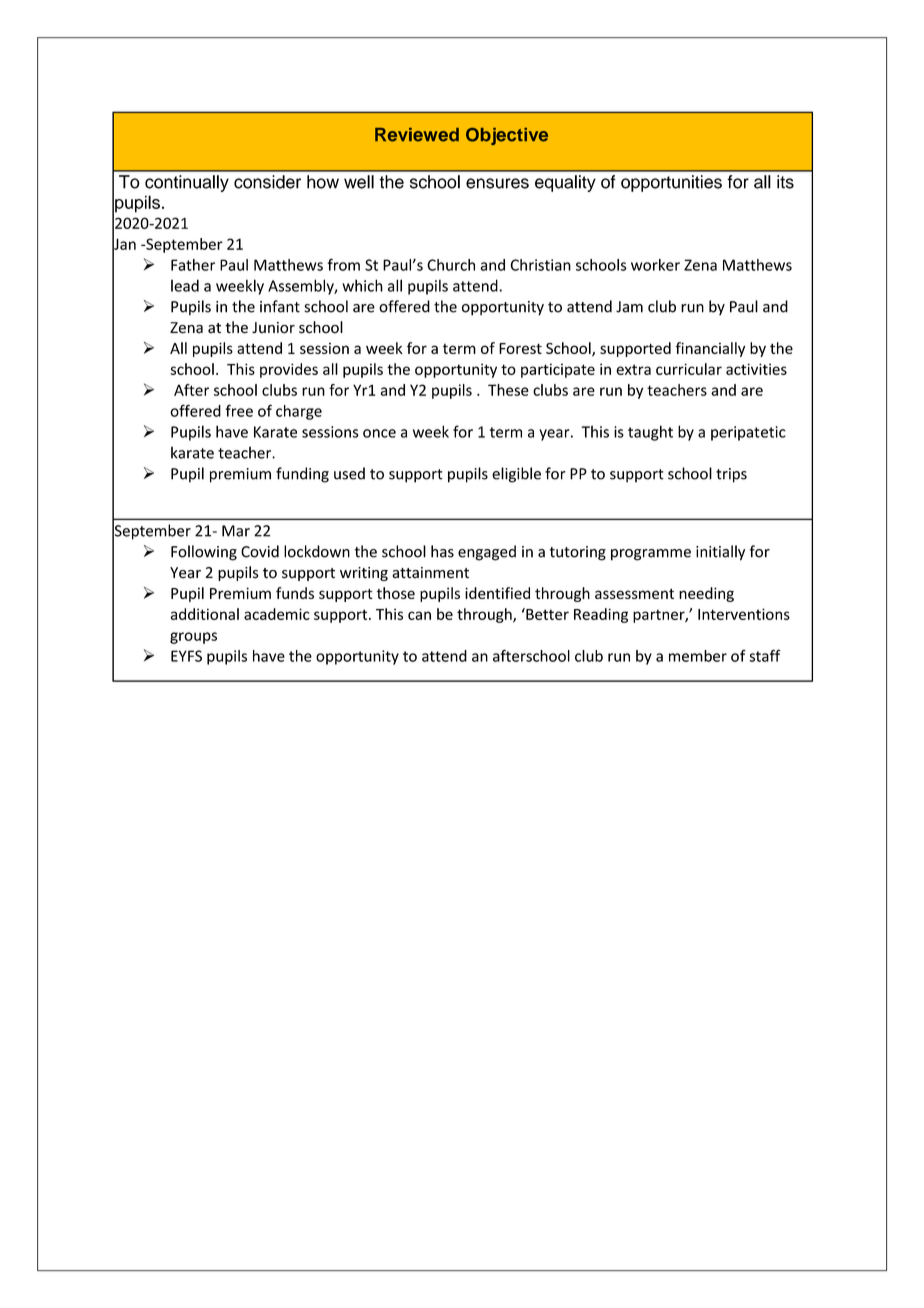 Image resolution: width=924 pixels, height=1308 pixels. I want to click on groups, so click(193, 638).
